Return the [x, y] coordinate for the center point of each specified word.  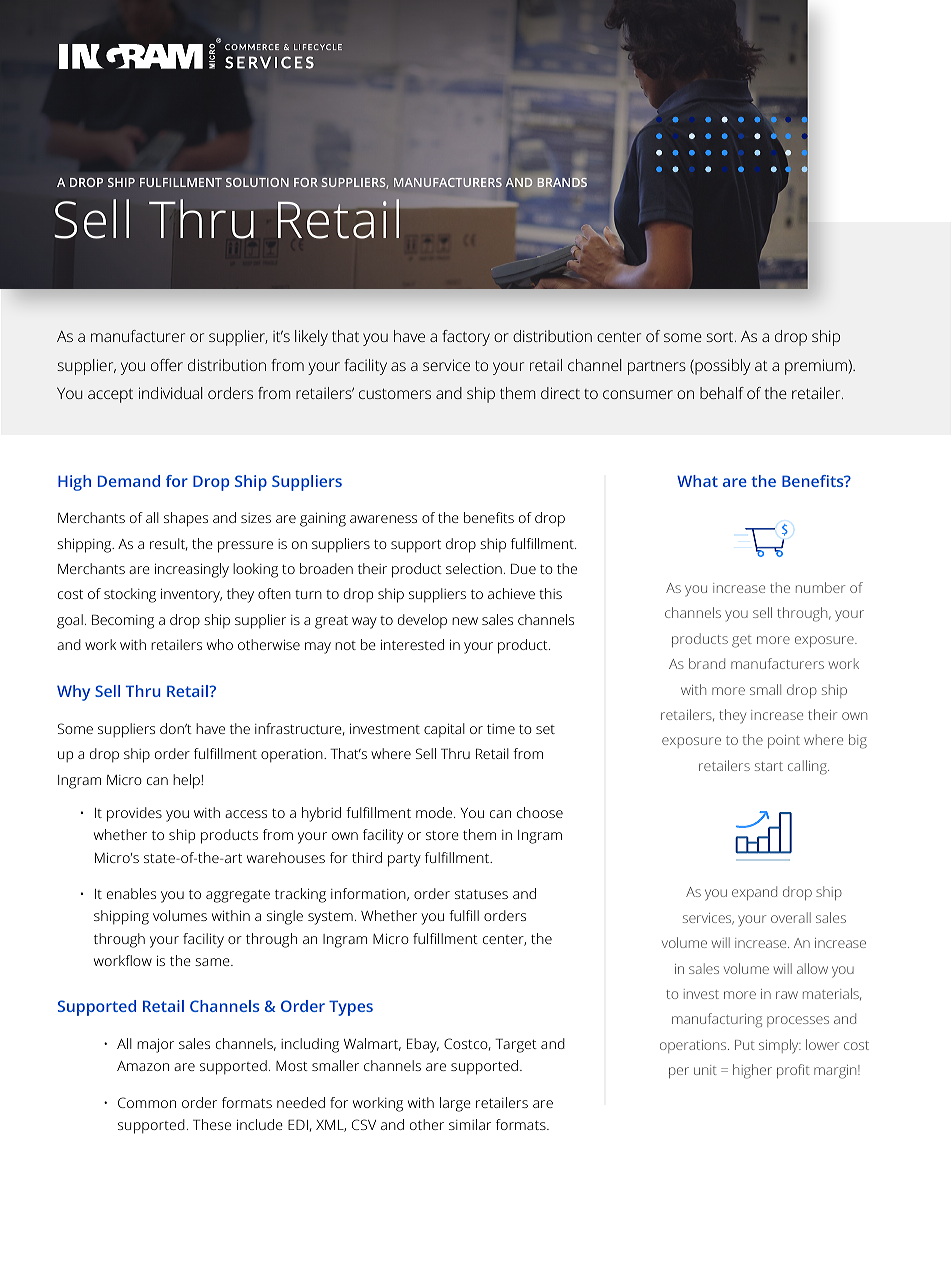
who [220, 644]
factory [466, 338]
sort [721, 336]
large [455, 1104]
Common [147, 1102]
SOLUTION [257, 182]
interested [412, 644]
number [820, 587]
